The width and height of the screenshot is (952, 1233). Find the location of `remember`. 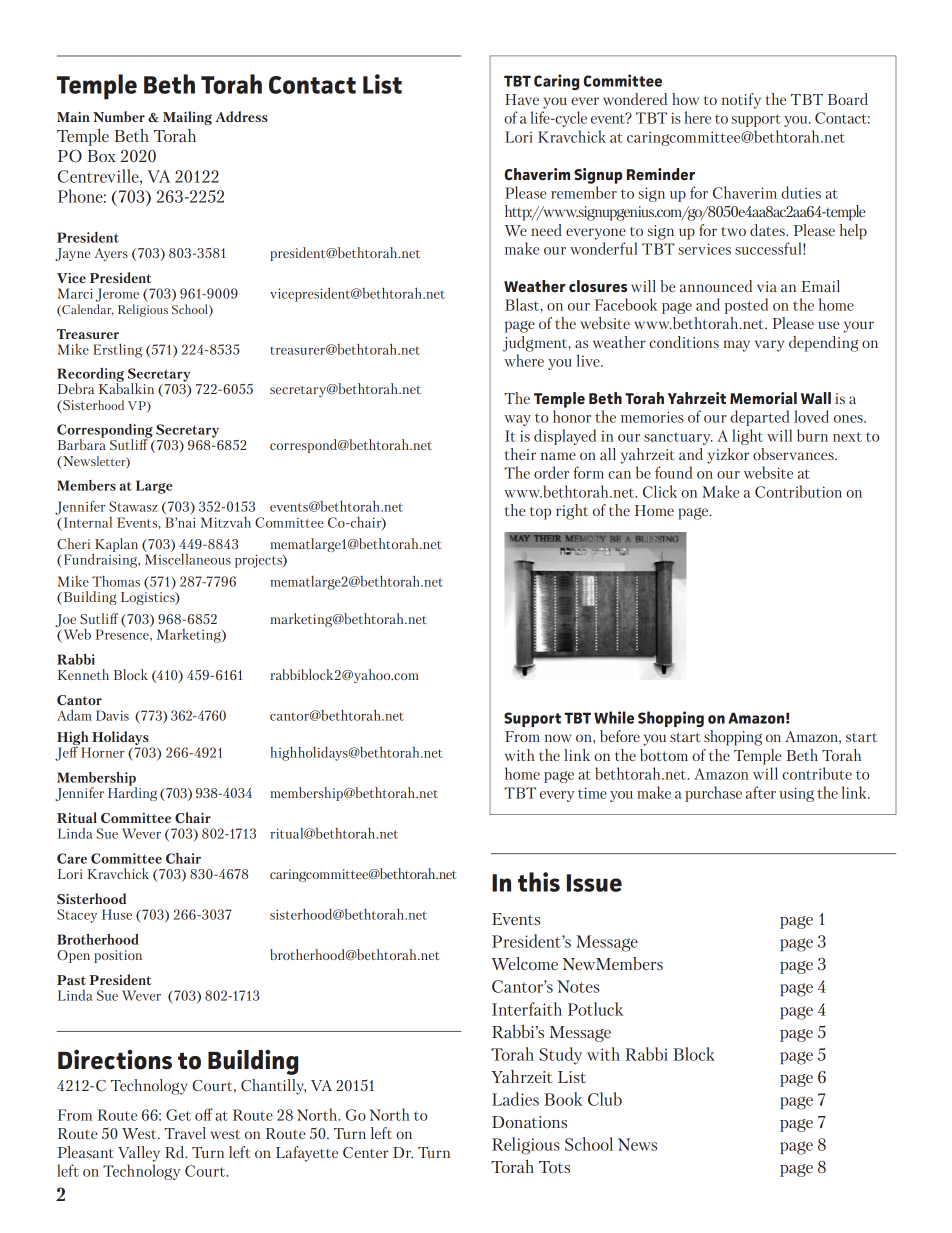

remember is located at coordinates (584, 192).
